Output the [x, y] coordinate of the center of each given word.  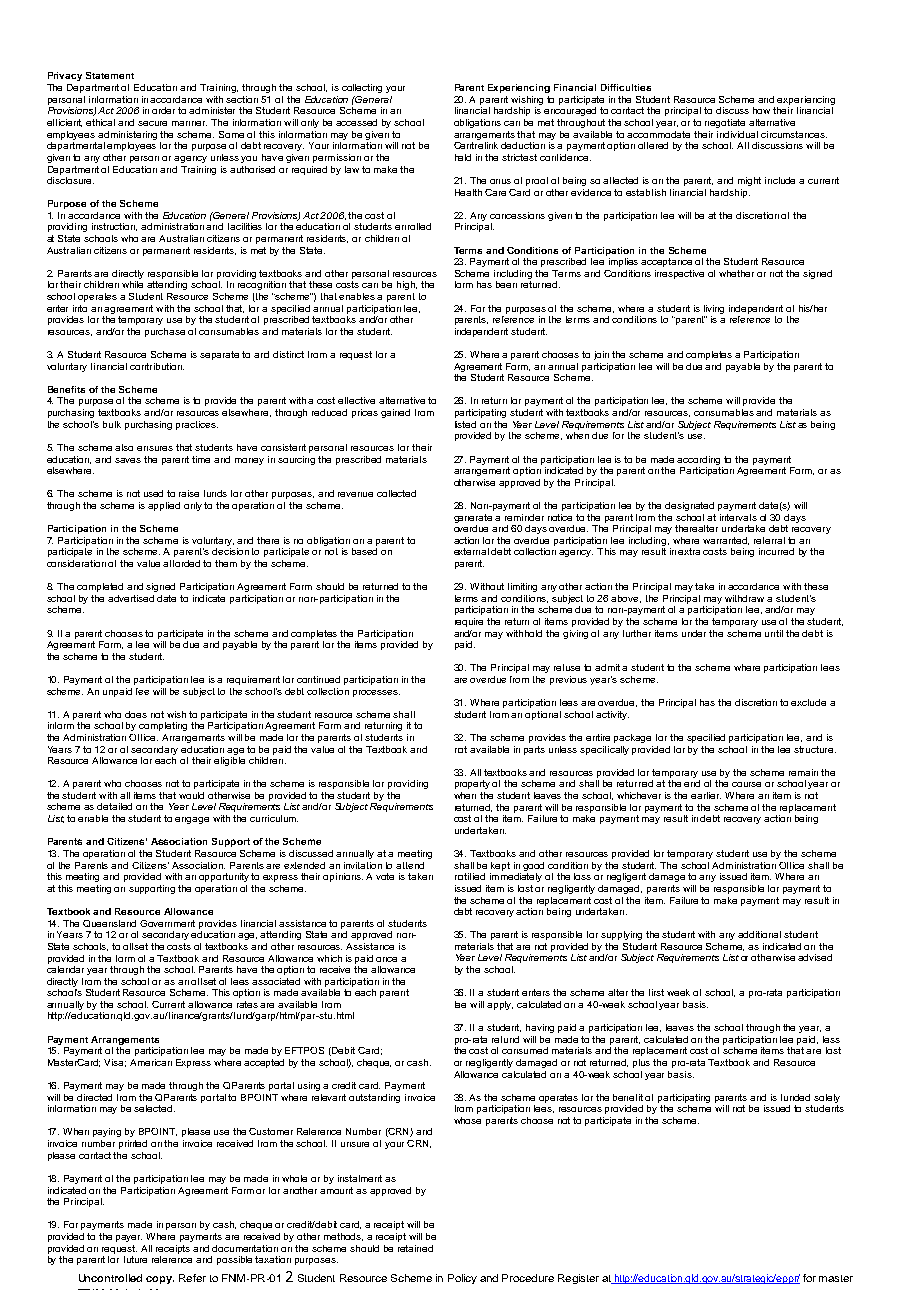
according [698, 460]
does [136, 714]
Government [167, 923]
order [163, 110]
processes [376, 693]
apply [500, 1005]
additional [759, 934]
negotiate [725, 123]
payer [129, 1238]
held [463, 157]
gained [395, 413]
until [774, 633]
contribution [157, 366]
